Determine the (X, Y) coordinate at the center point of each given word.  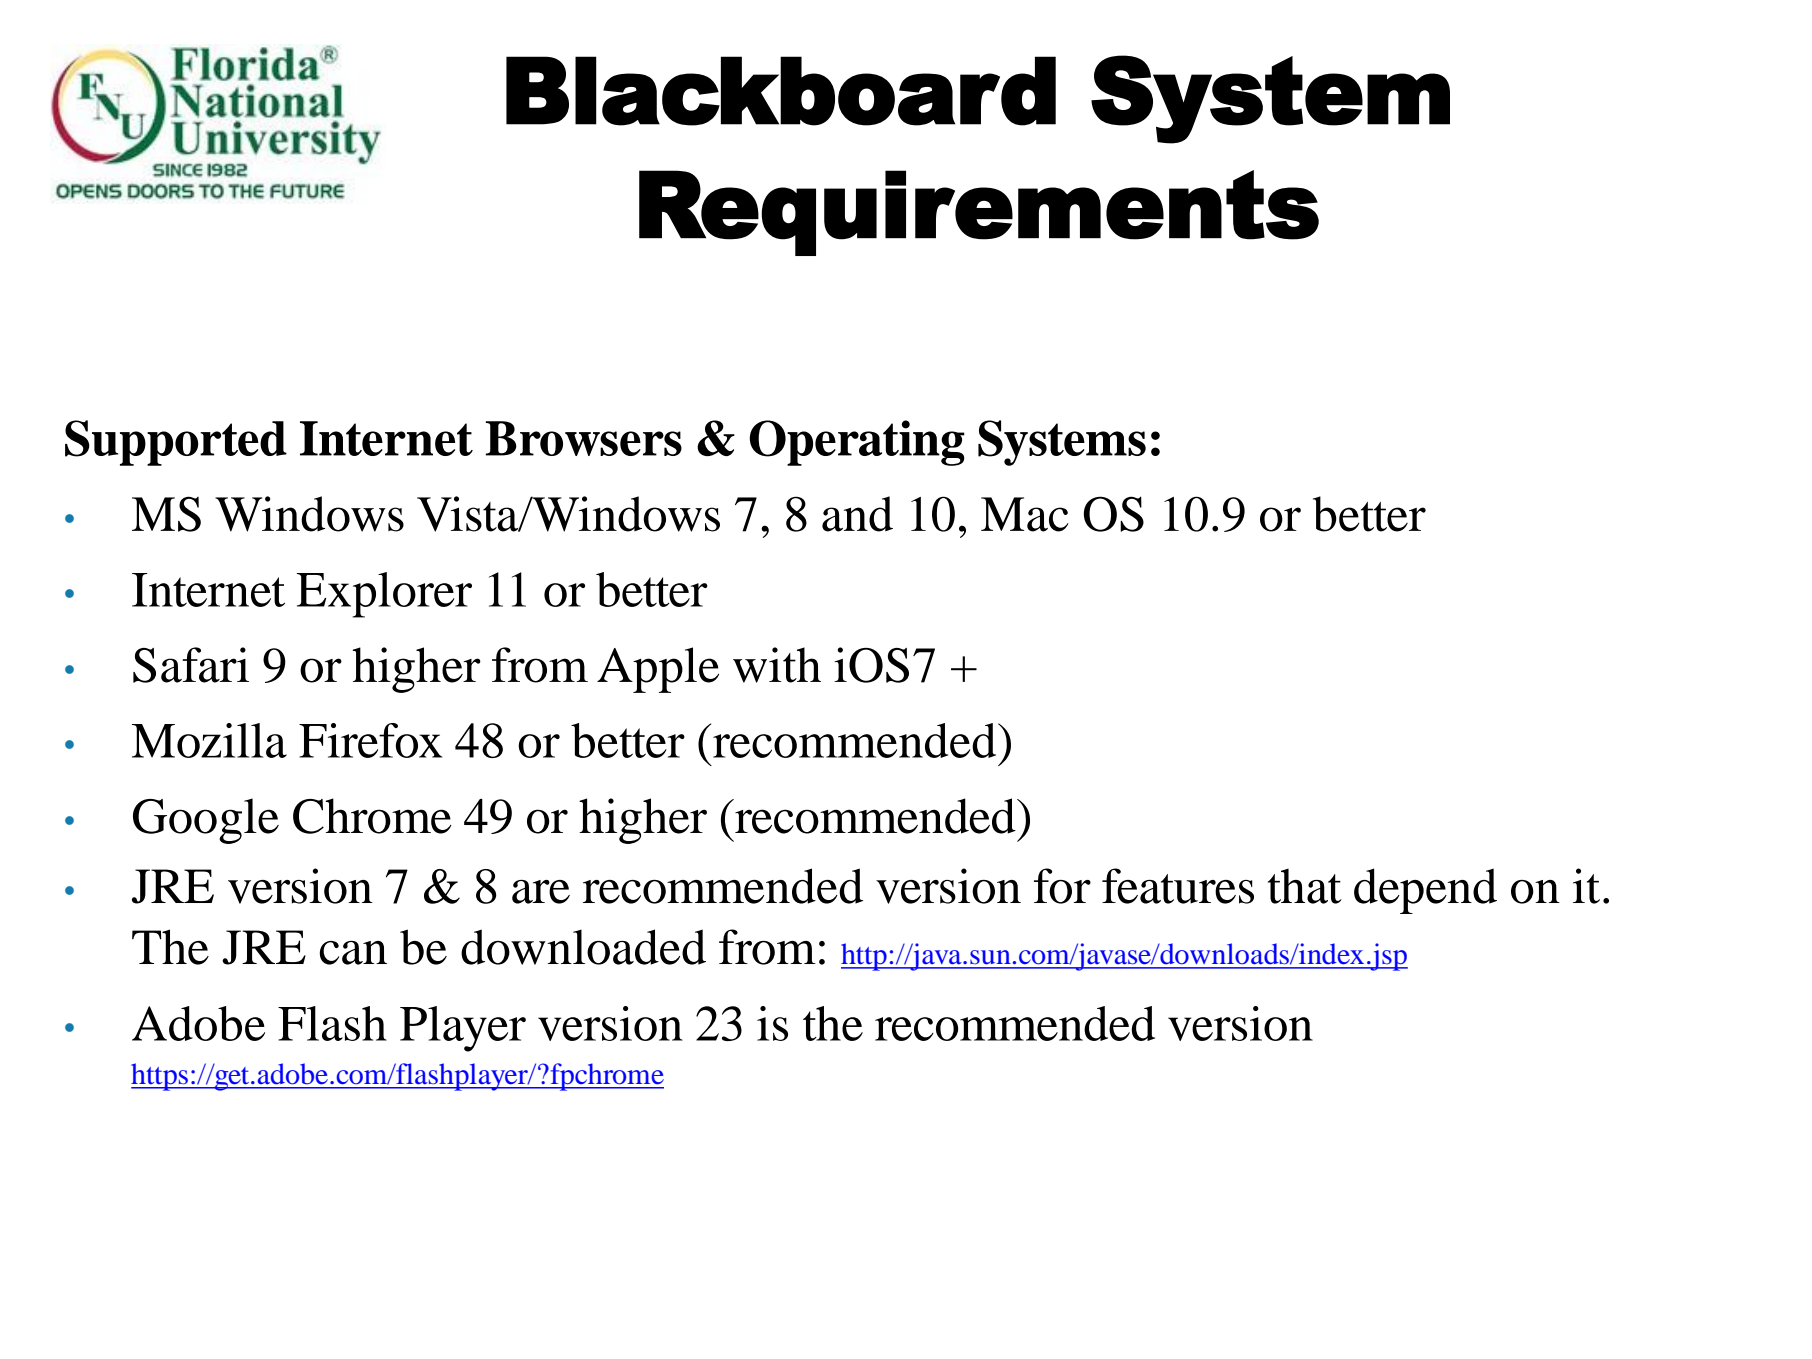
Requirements (979, 213)
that (1305, 886)
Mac (1025, 514)
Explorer (384, 595)
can (353, 953)
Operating (857, 443)
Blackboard (781, 91)
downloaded (583, 947)
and (857, 514)
